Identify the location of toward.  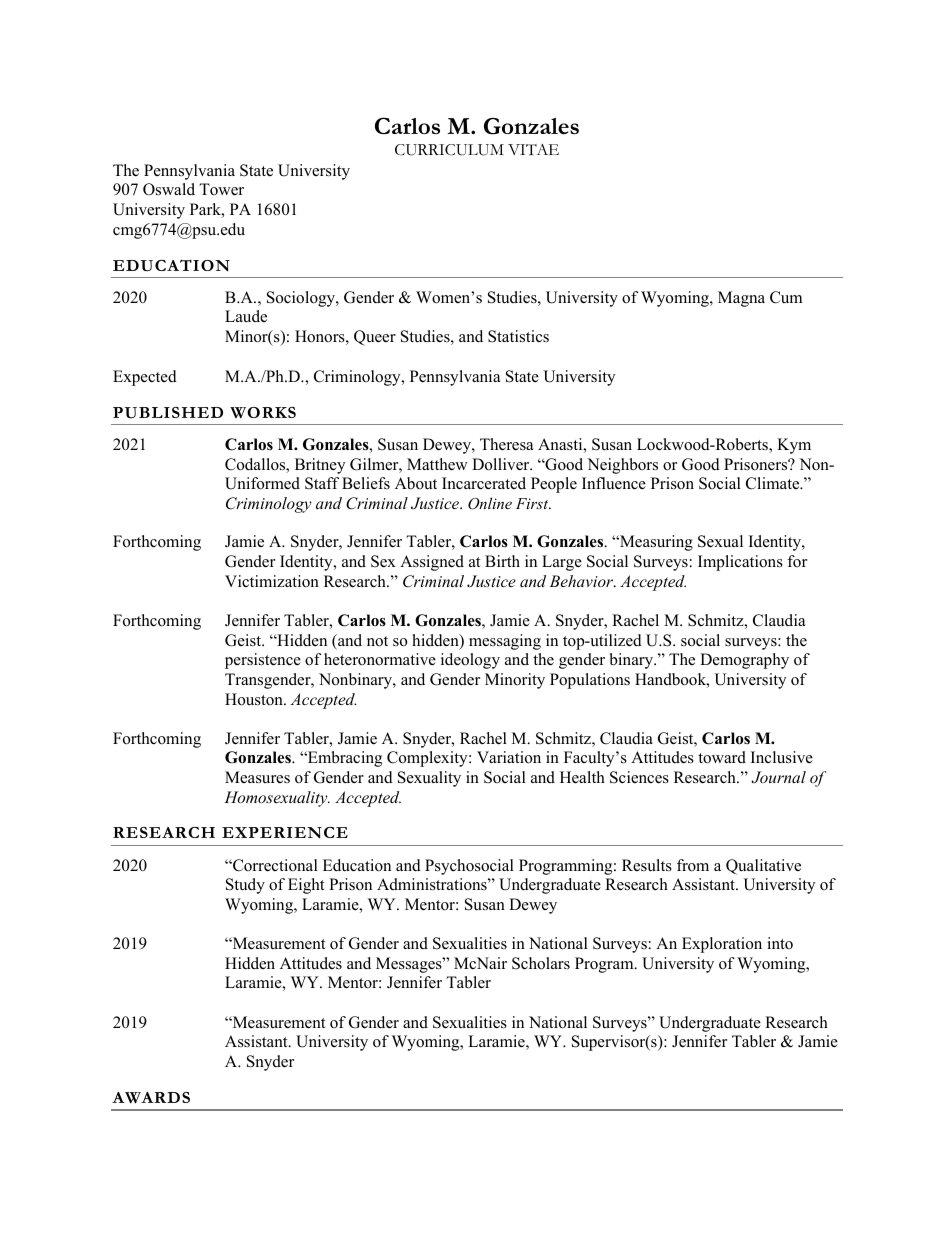
(722, 757).
